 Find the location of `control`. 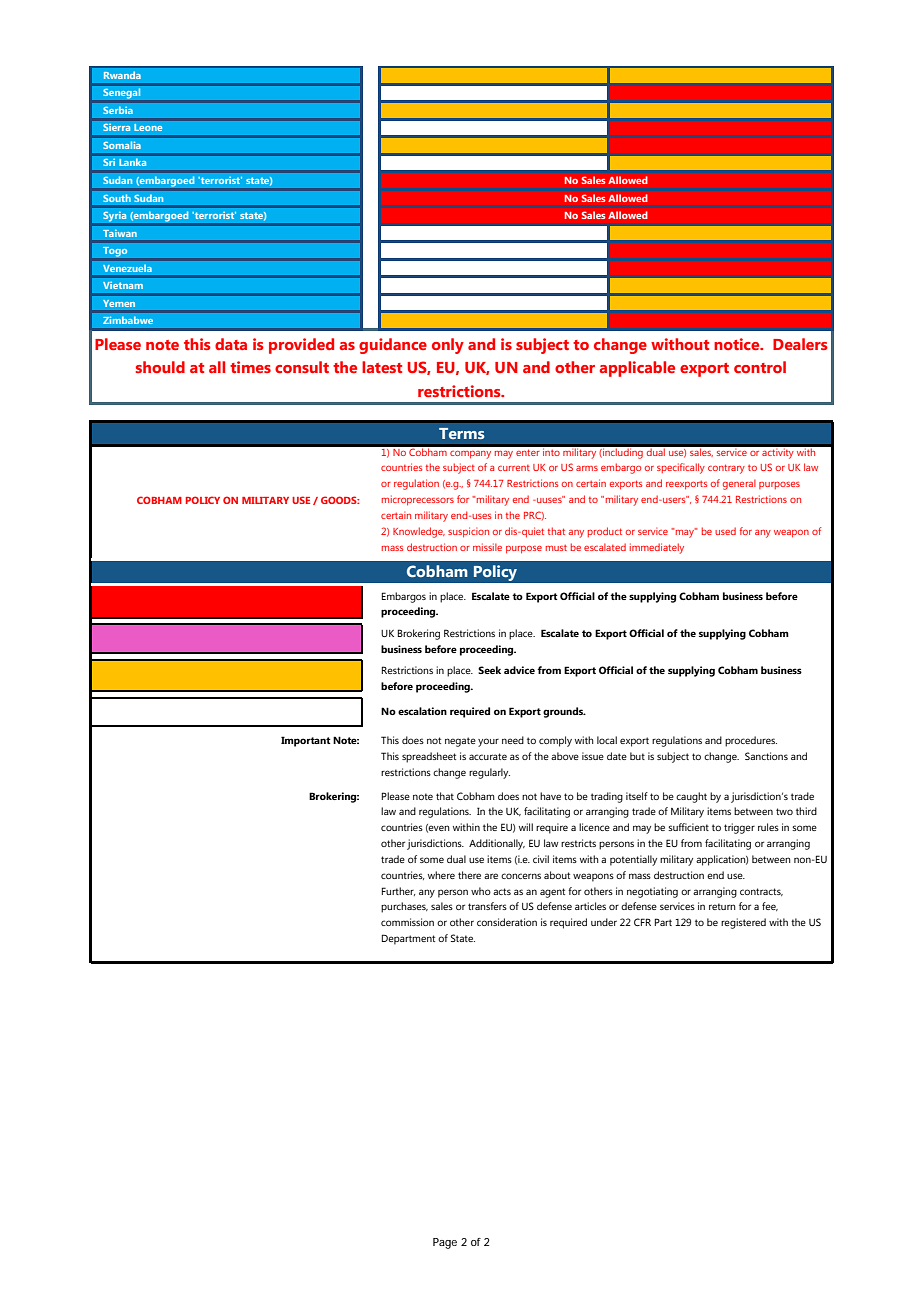

control is located at coordinates (760, 367).
